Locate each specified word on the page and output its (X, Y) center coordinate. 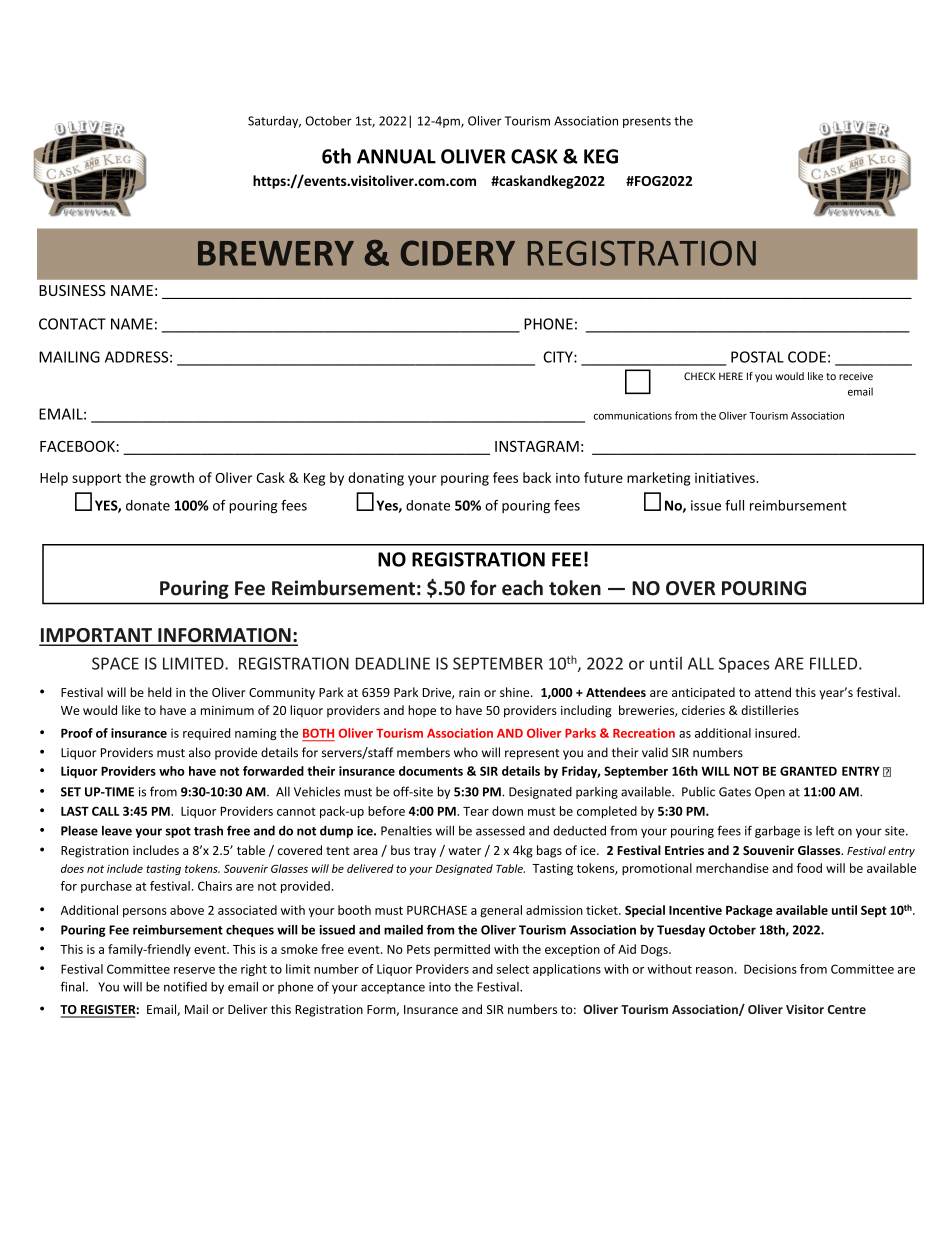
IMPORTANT (96, 636)
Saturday (274, 122)
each (522, 588)
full (734, 505)
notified (185, 987)
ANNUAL (396, 156)
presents (647, 122)
